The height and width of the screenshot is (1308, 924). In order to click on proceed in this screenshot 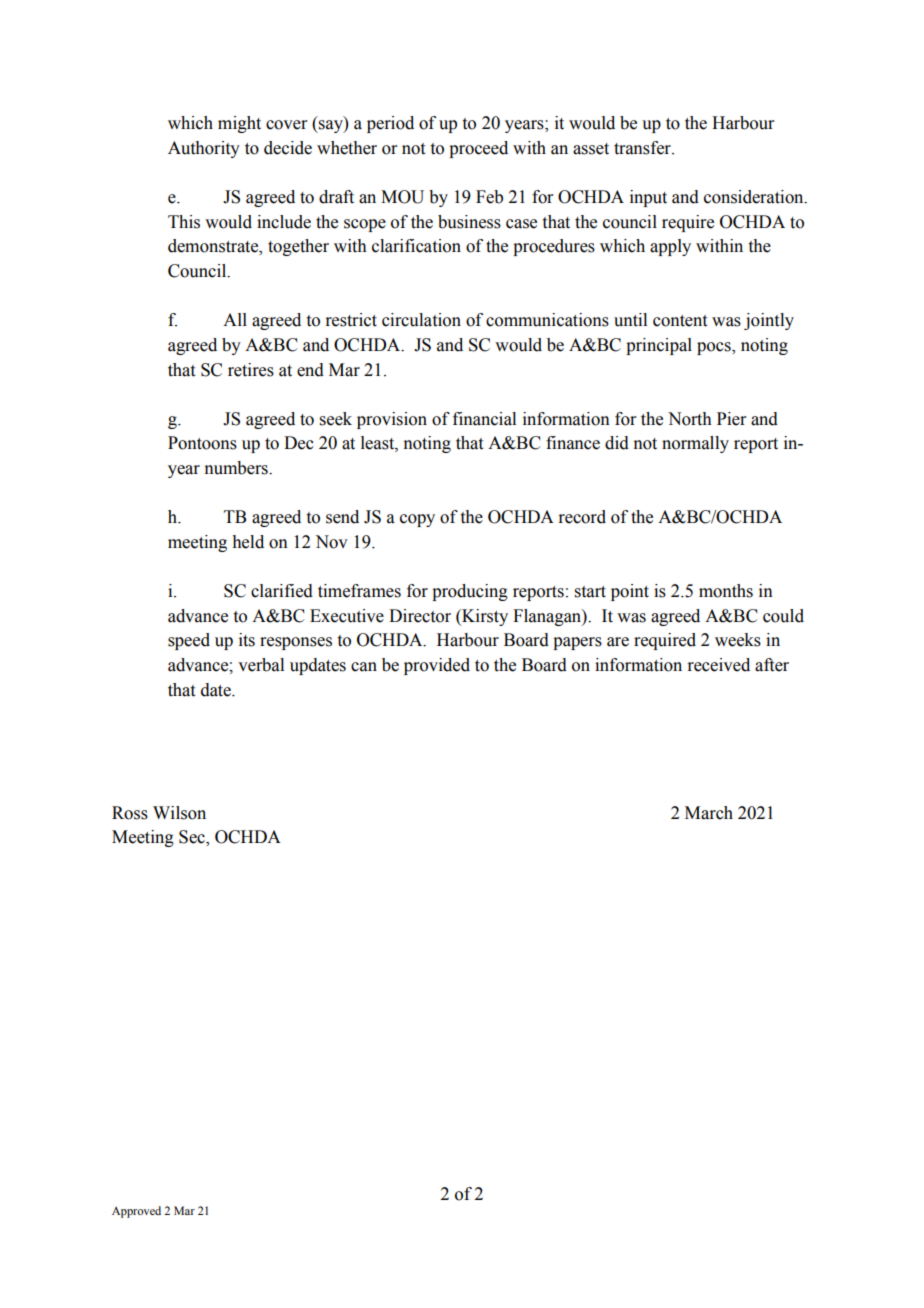, I will do `click(478, 149)`.
